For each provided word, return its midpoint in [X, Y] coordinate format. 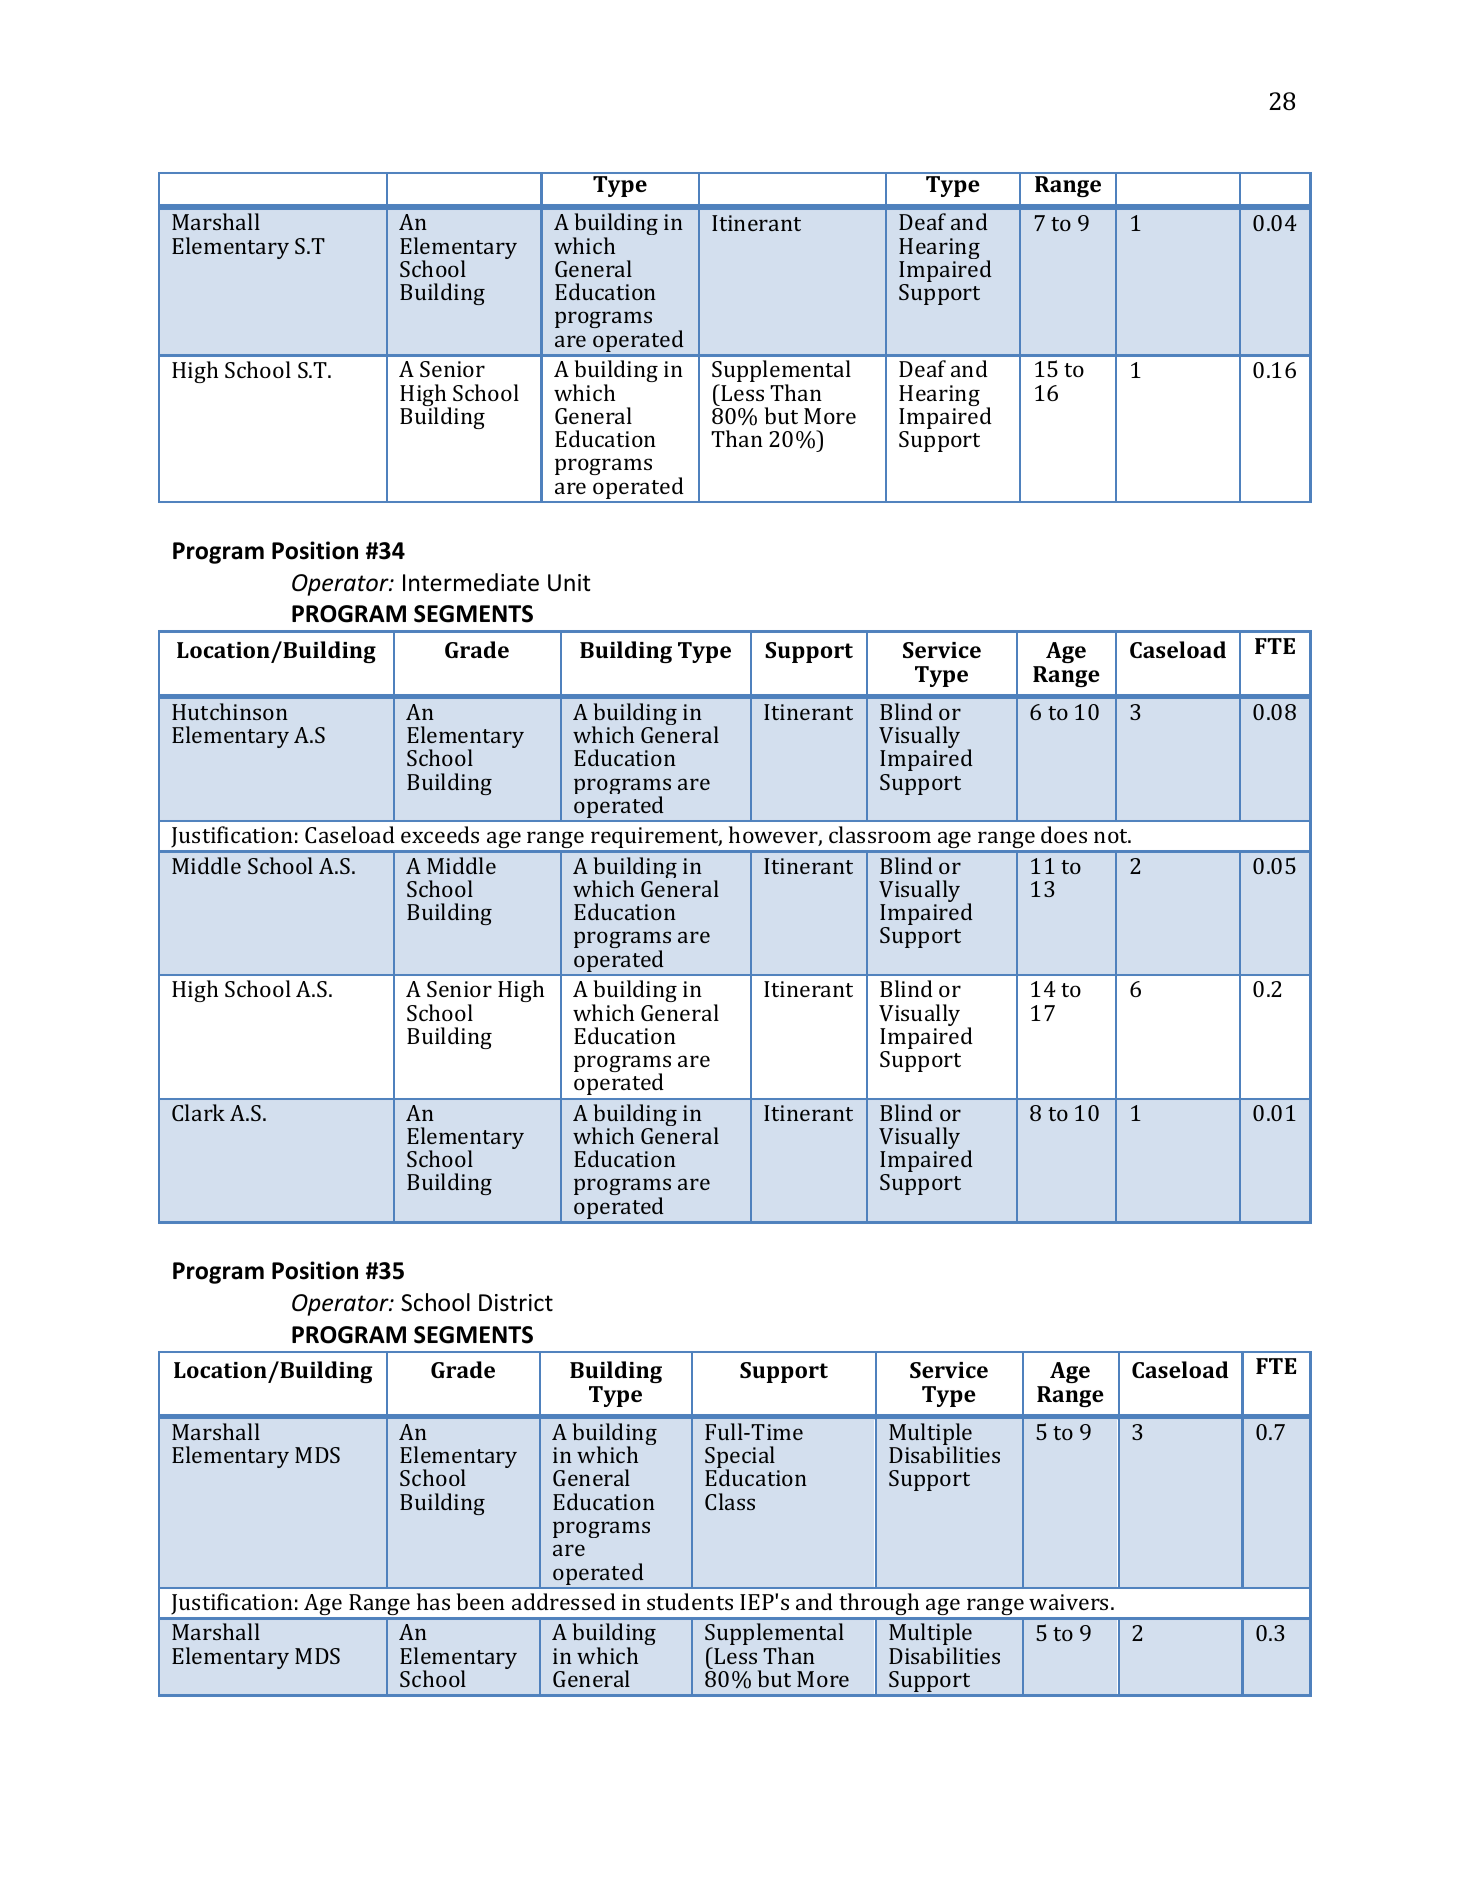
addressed [564, 1601]
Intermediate [471, 582]
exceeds [440, 834]
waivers [1068, 1602]
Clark [198, 1112]
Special [741, 1458]
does [1064, 834]
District [516, 1303]
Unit [569, 583]
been [480, 1601]
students [690, 1601]
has [433, 1601]
